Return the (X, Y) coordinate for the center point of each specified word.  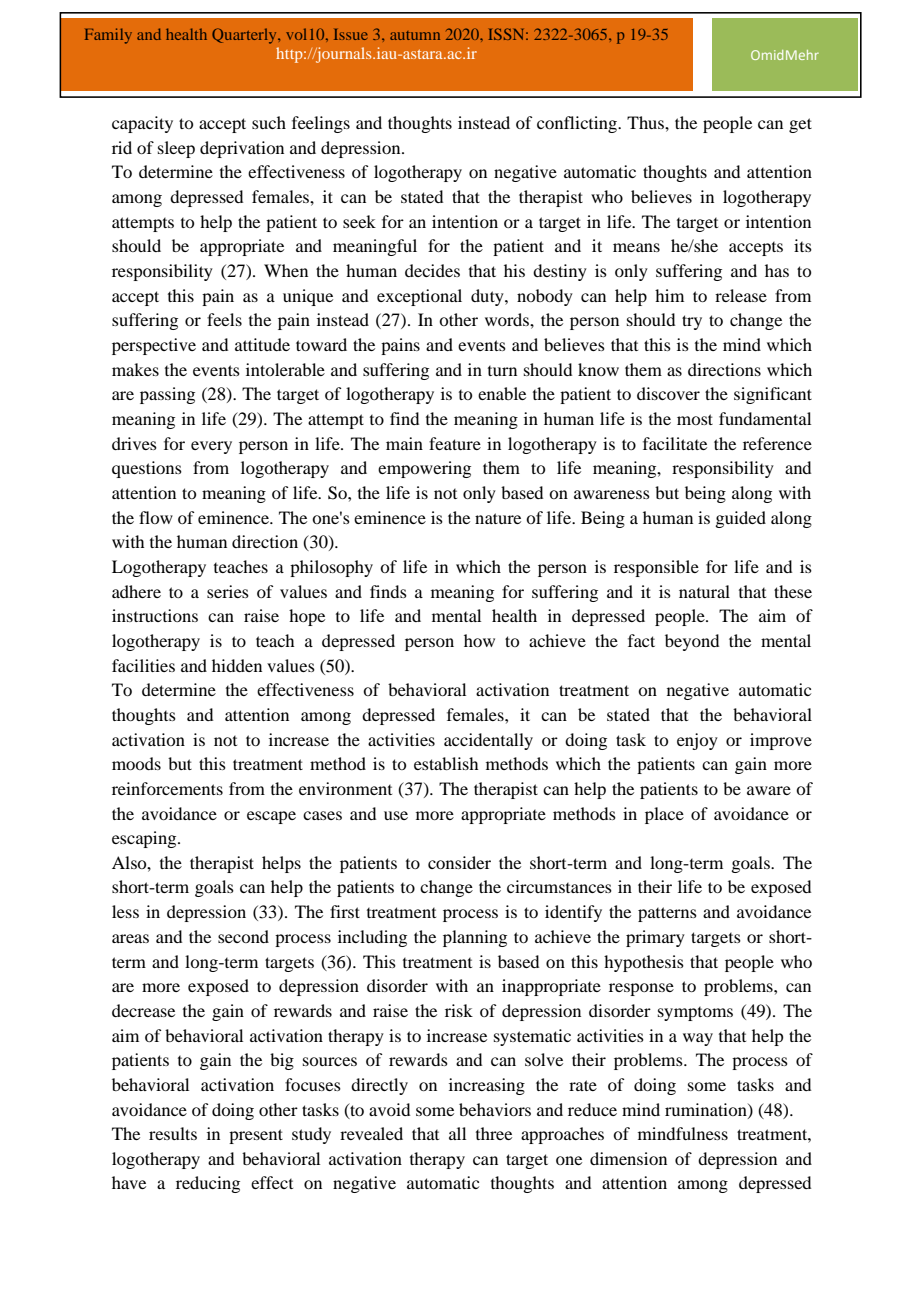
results (173, 1133)
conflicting (578, 124)
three (494, 1133)
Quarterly (245, 36)
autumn (415, 35)
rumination (707, 1110)
